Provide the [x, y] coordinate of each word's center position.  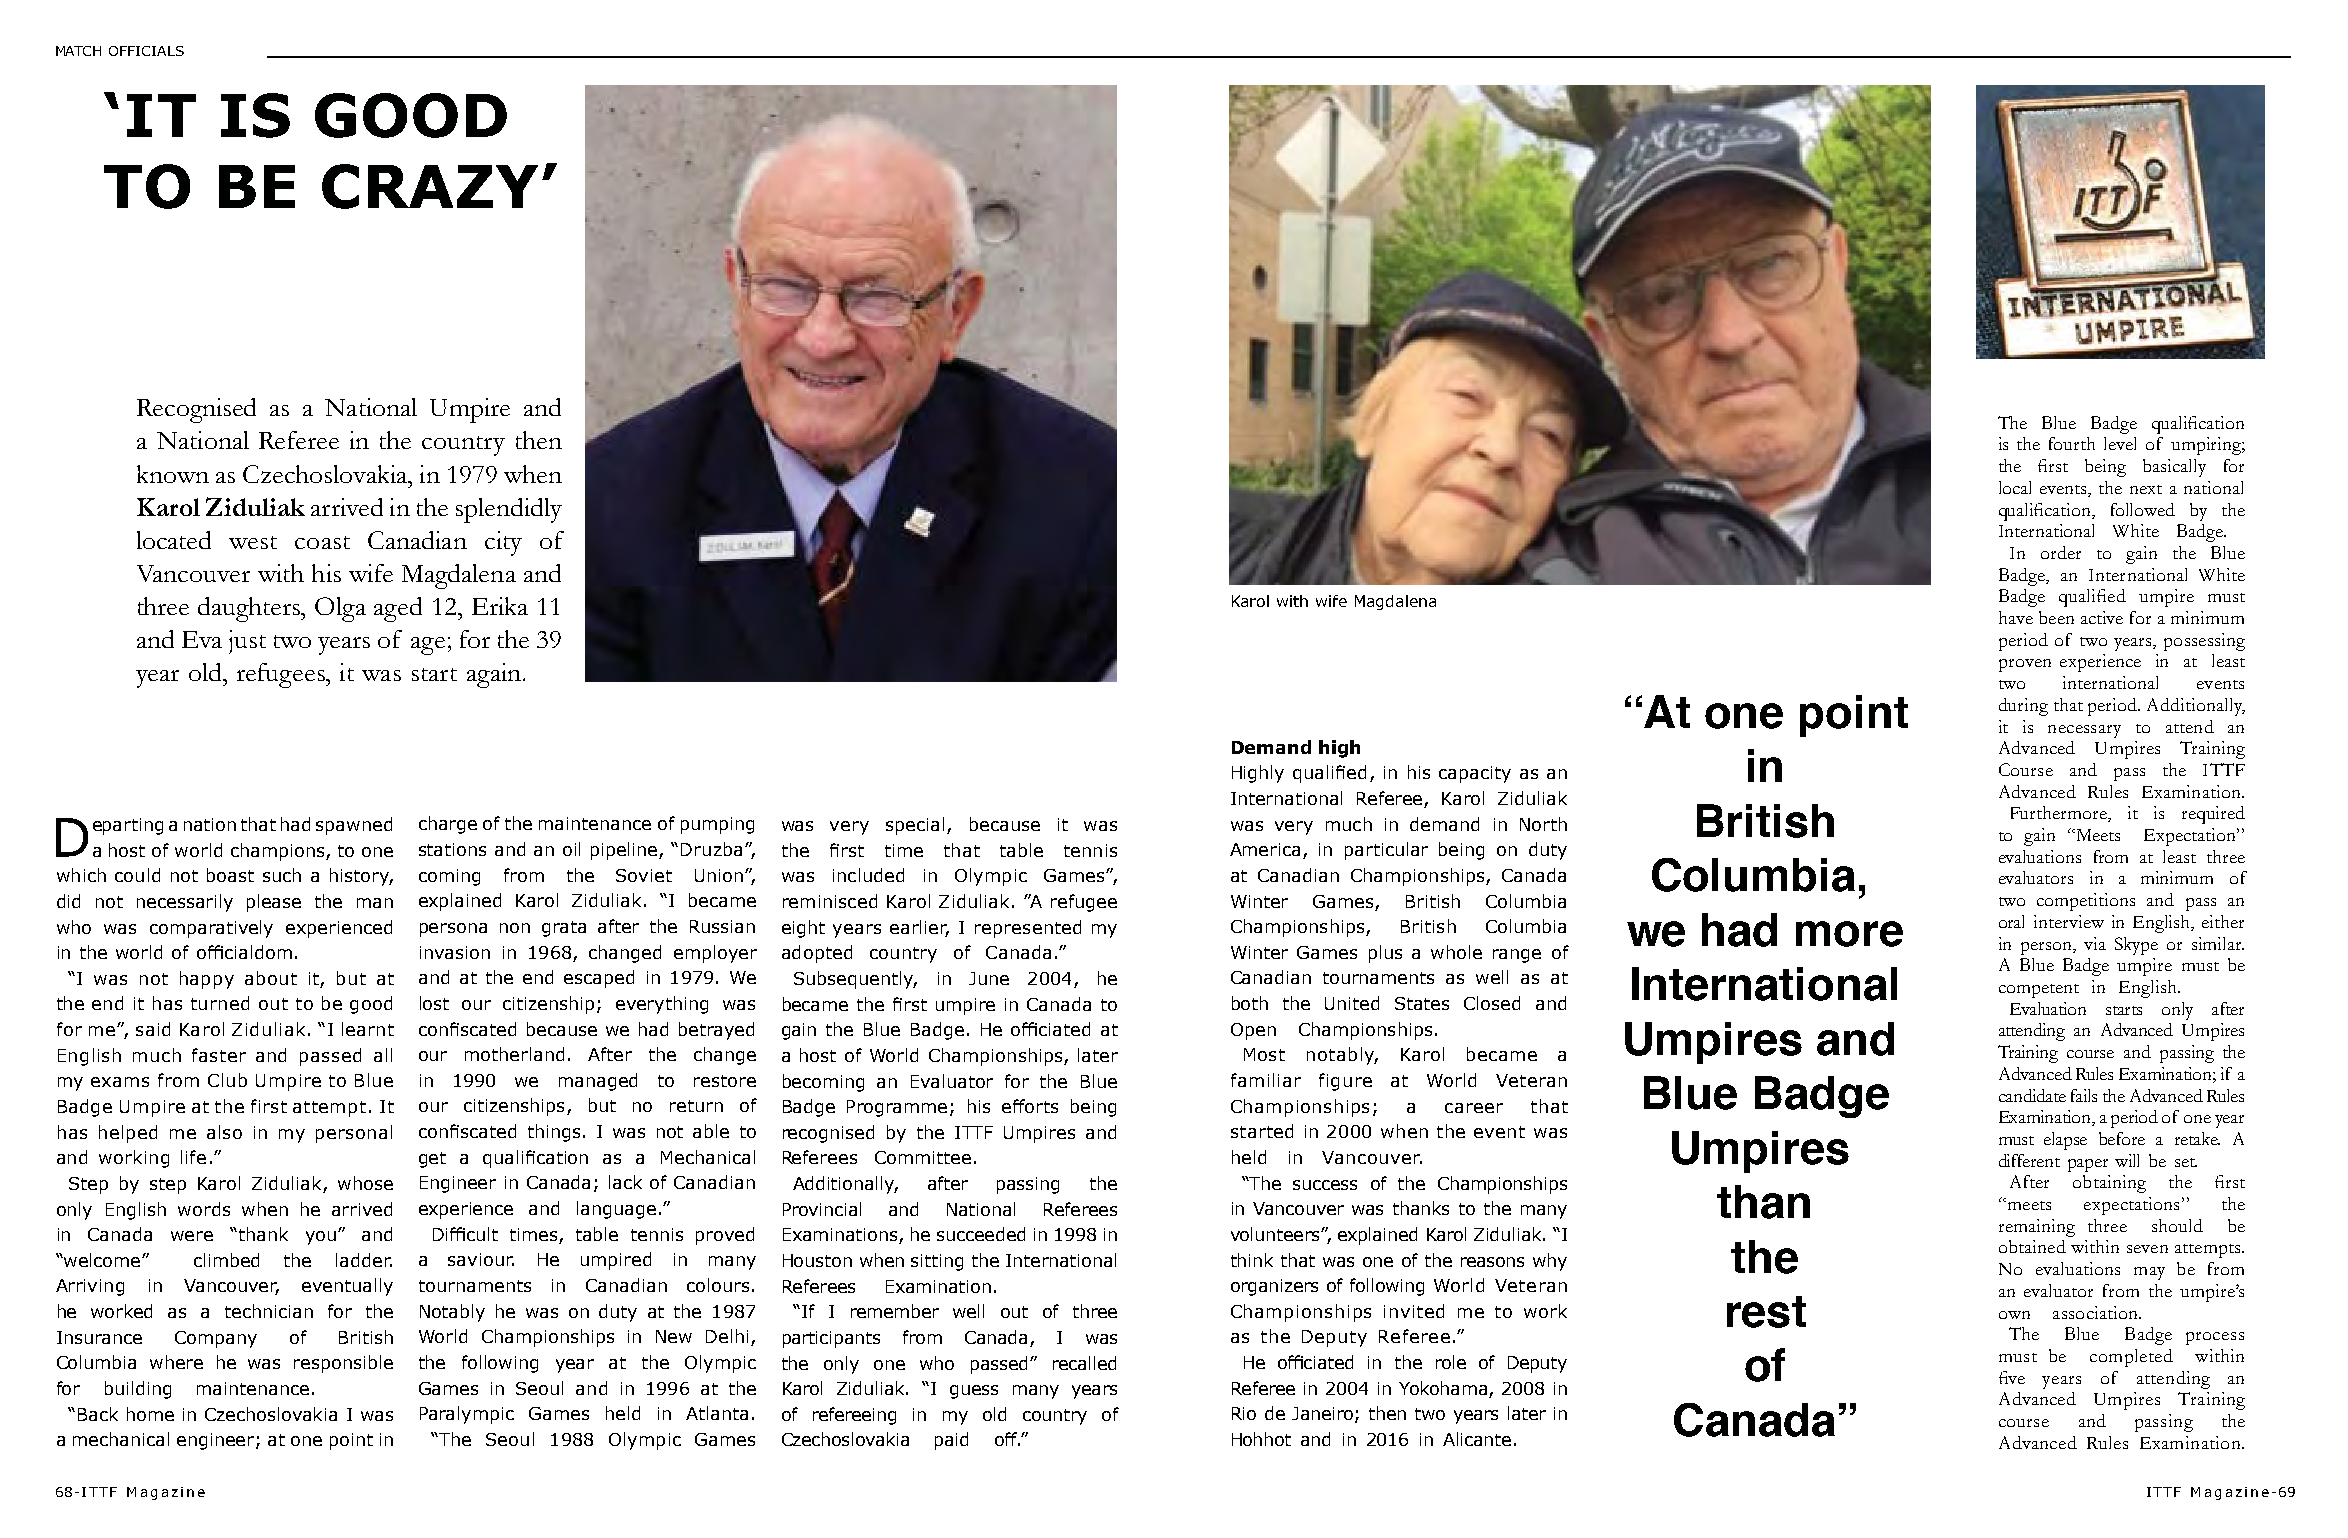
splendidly [509, 510]
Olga [340, 609]
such [282, 875]
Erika [500, 606]
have [2016, 617]
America [1265, 849]
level [2120, 443]
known [173, 474]
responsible [343, 1364]
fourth [2072, 443]
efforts [1030, 1106]
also [224, 1132]
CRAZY [430, 186]
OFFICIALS [146, 51]
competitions [2086, 902]
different [2029, 1160]
